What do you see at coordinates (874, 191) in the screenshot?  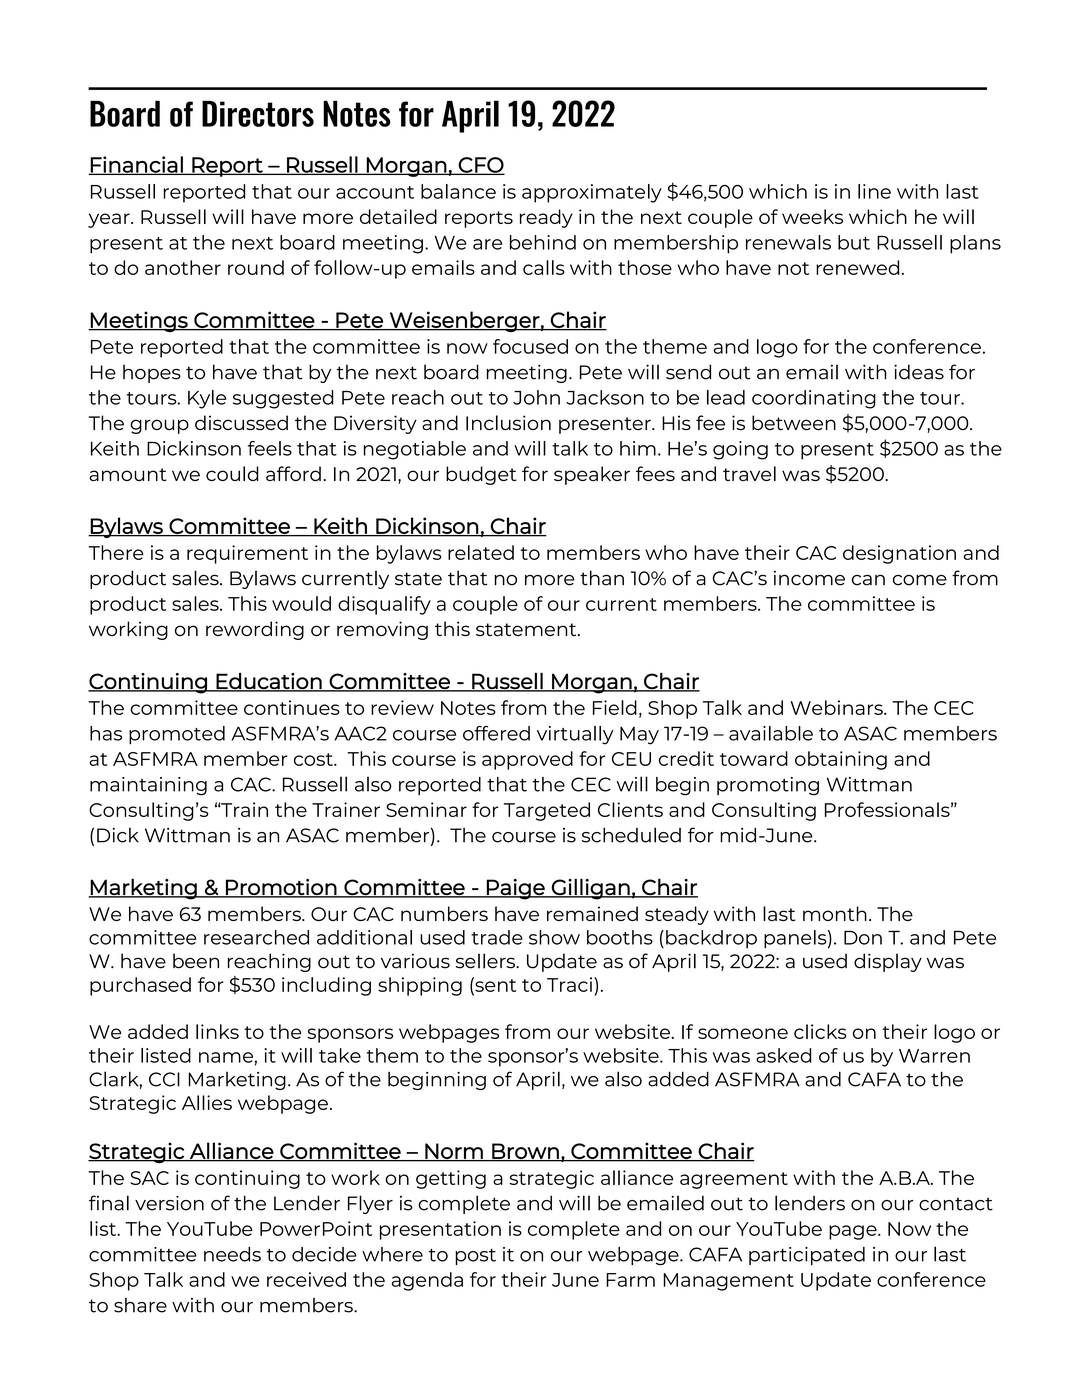 I see `line` at bounding box center [874, 191].
